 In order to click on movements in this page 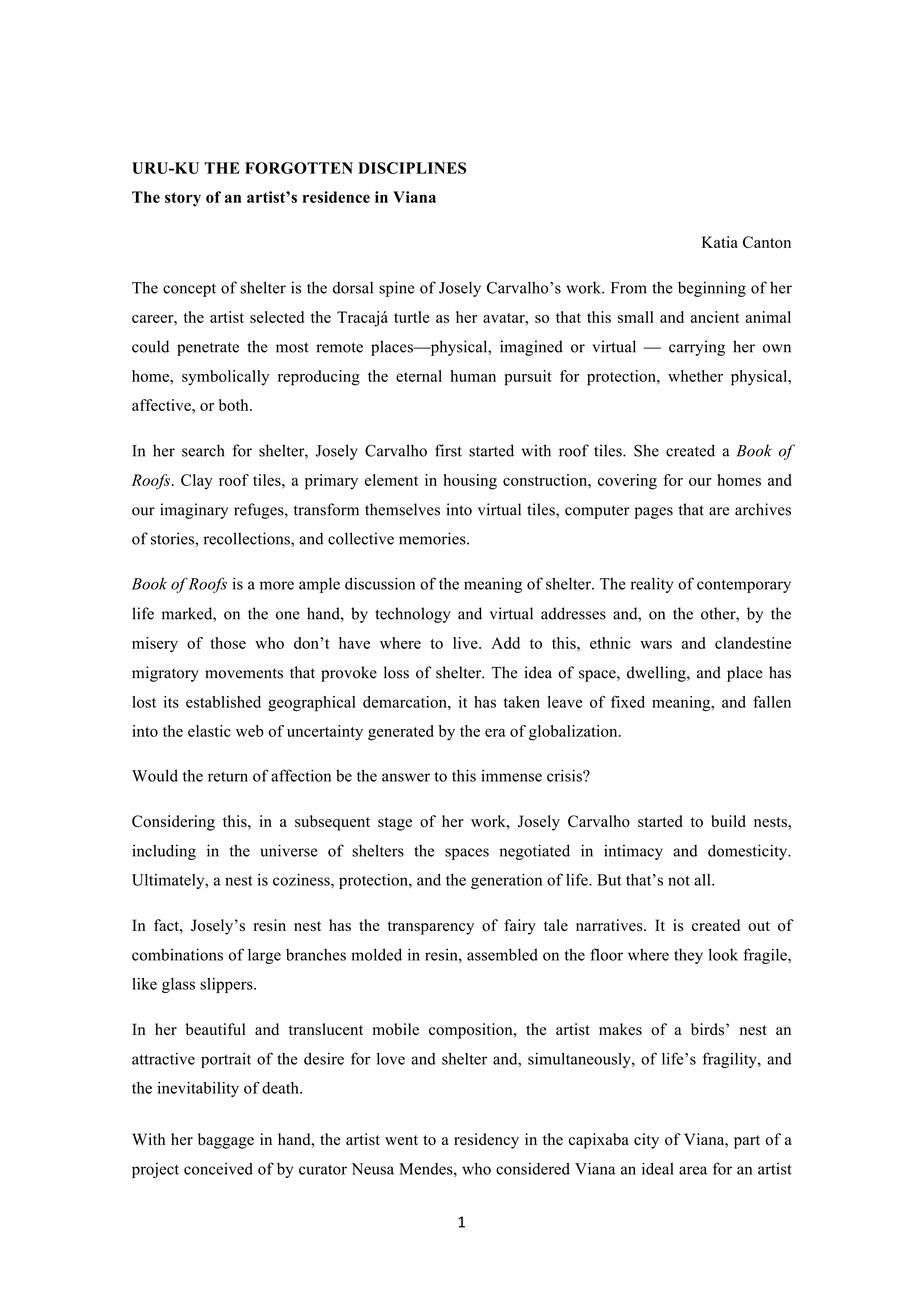, I will do `click(244, 673)`.
